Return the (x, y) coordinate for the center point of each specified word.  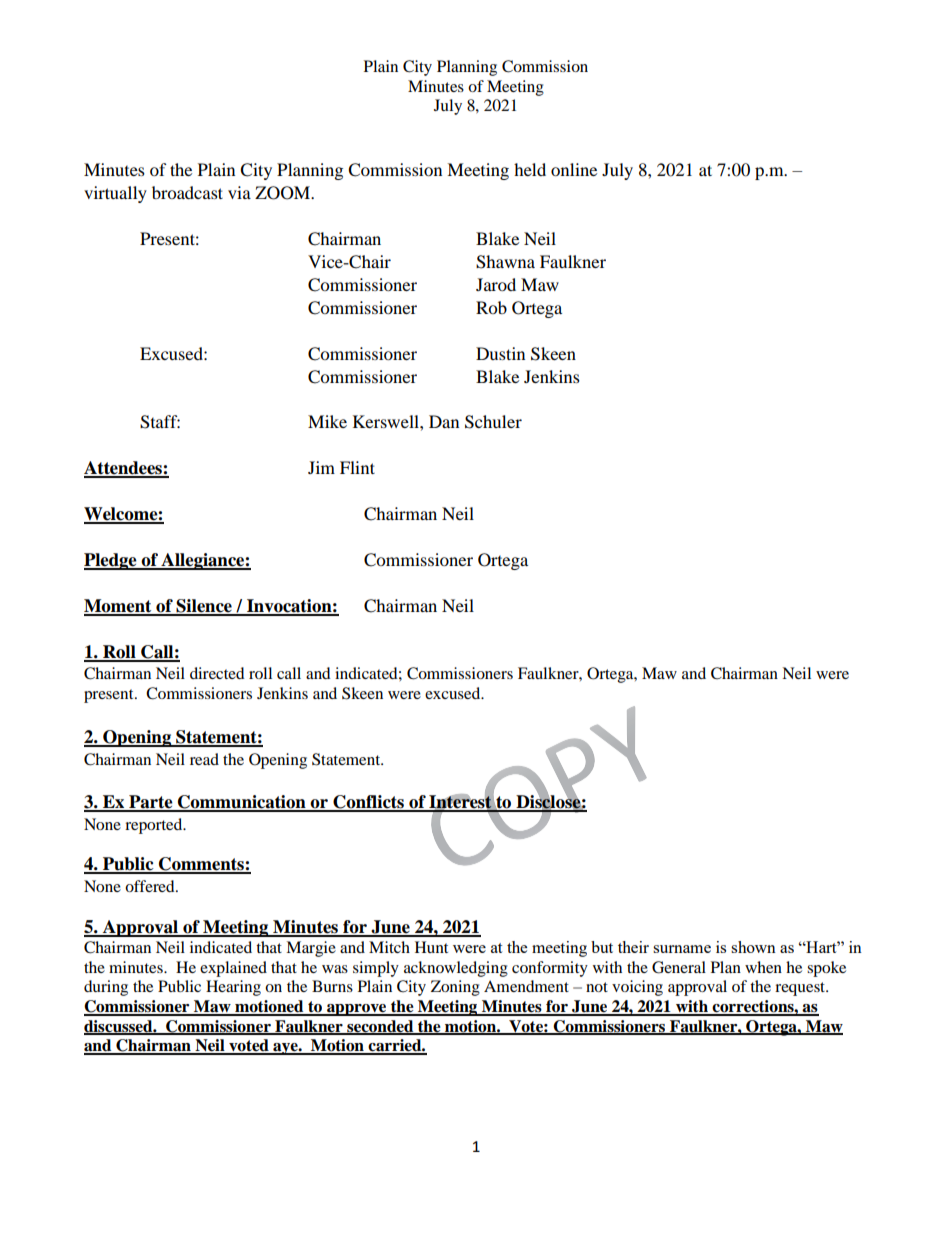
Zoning (455, 988)
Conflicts (368, 803)
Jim (321, 467)
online (574, 169)
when (763, 967)
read (204, 759)
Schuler (493, 422)
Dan (444, 421)
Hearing (233, 988)
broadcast (187, 192)
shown (753, 947)
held (530, 169)
